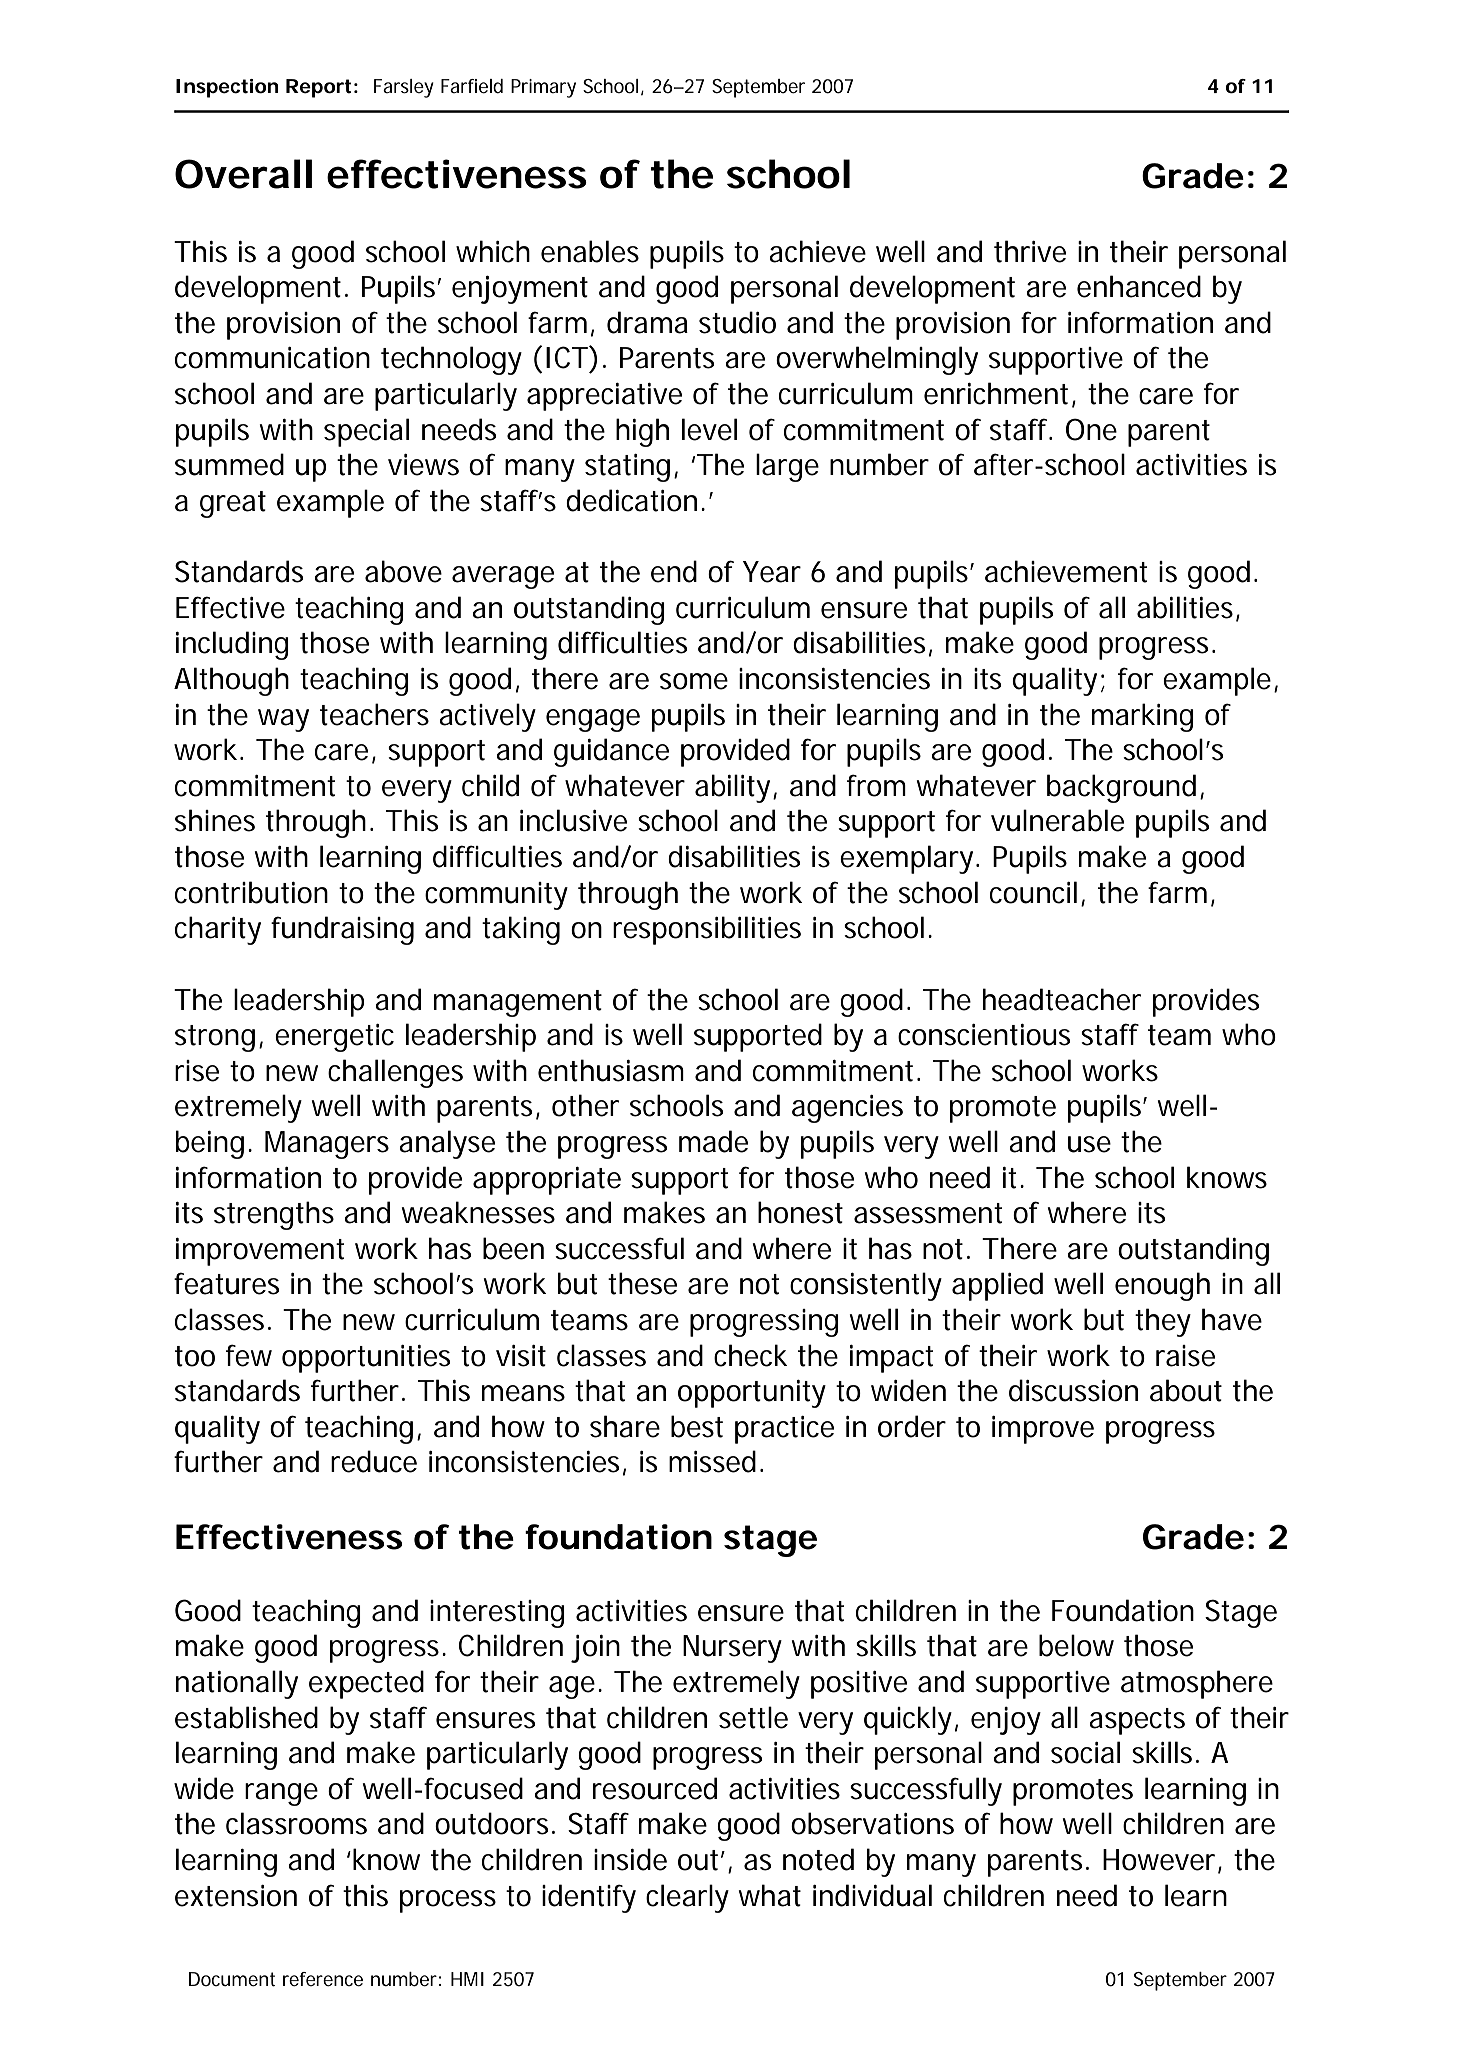  Describe the element at coordinates (984, 1035) in the document. I see `conscientious` at that location.
